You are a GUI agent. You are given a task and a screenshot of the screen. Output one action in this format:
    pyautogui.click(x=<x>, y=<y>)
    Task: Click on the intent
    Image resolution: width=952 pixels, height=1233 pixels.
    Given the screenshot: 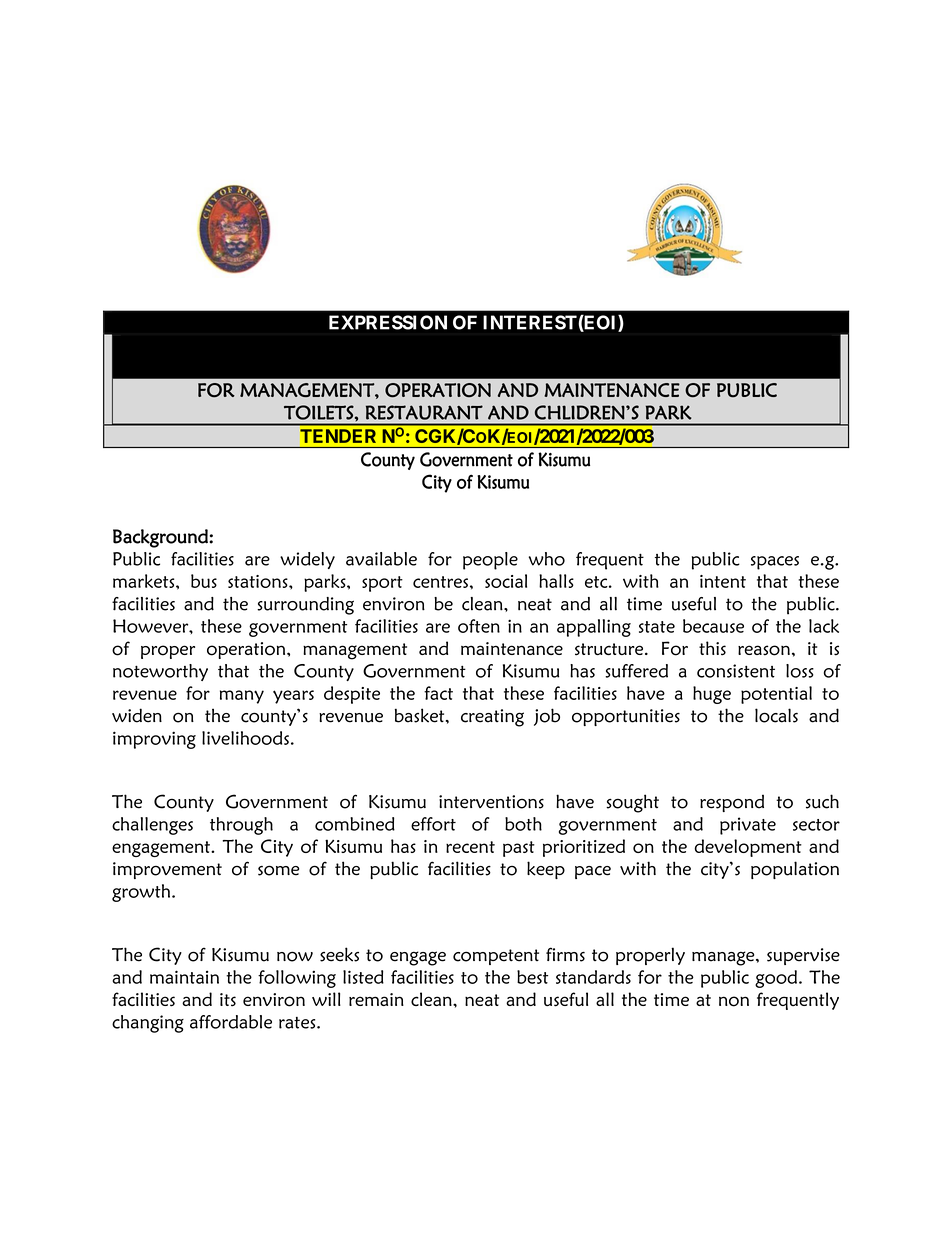 What is the action you would take?
    pyautogui.click(x=723, y=581)
